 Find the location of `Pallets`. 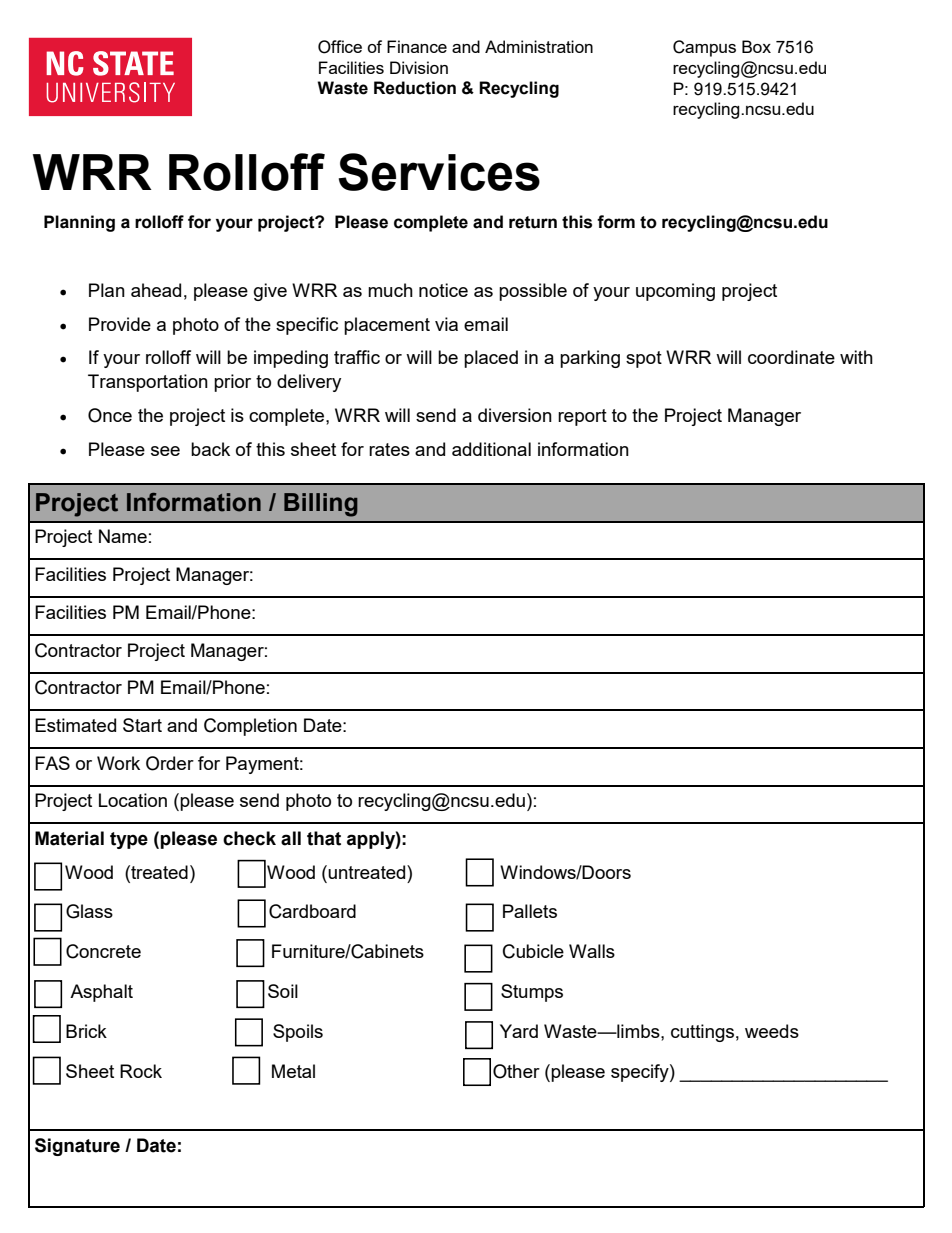

Pallets is located at coordinates (530, 911).
